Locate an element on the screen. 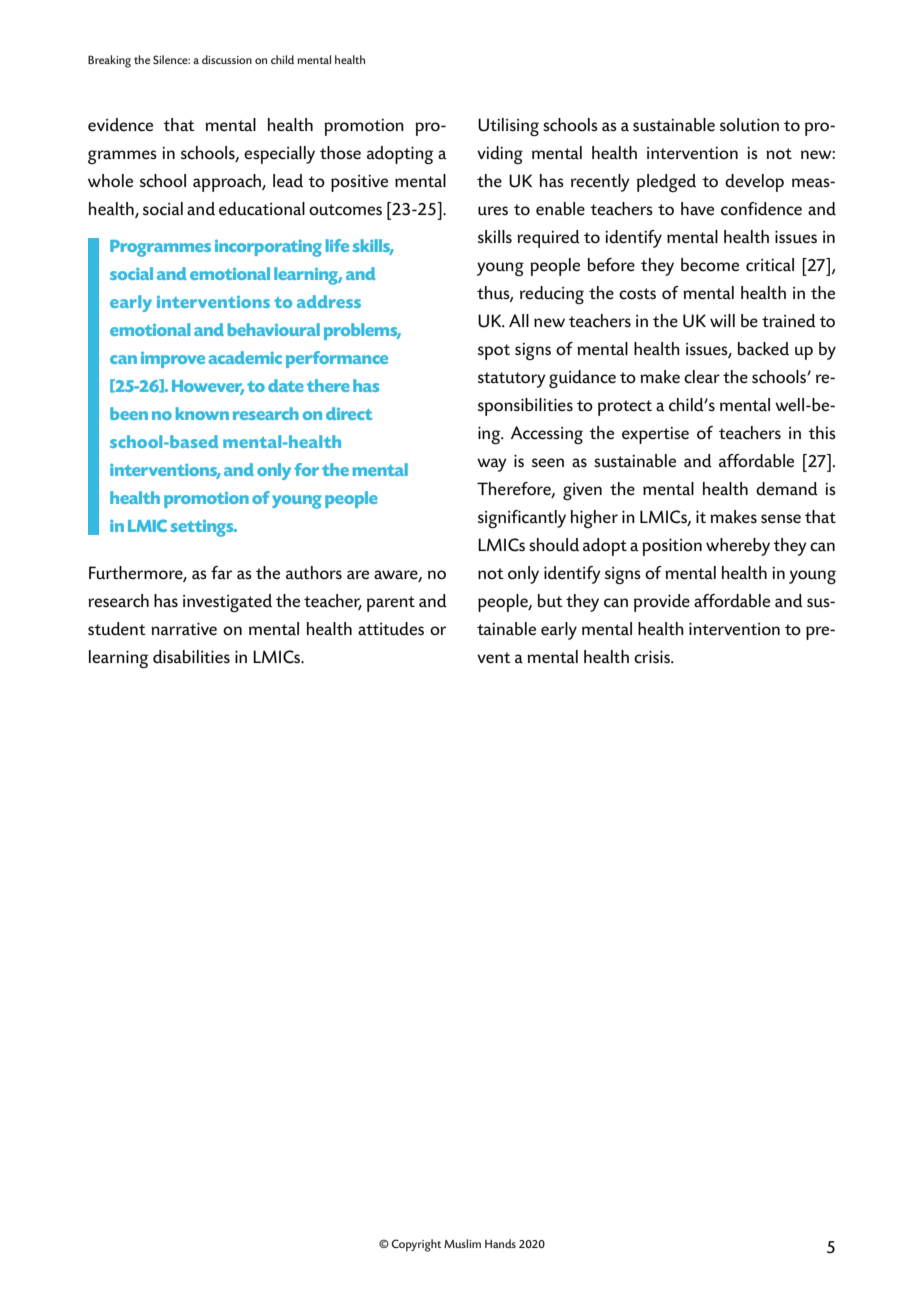 This screenshot has height=1308, width=924. Muslim is located at coordinates (462, 1243).
